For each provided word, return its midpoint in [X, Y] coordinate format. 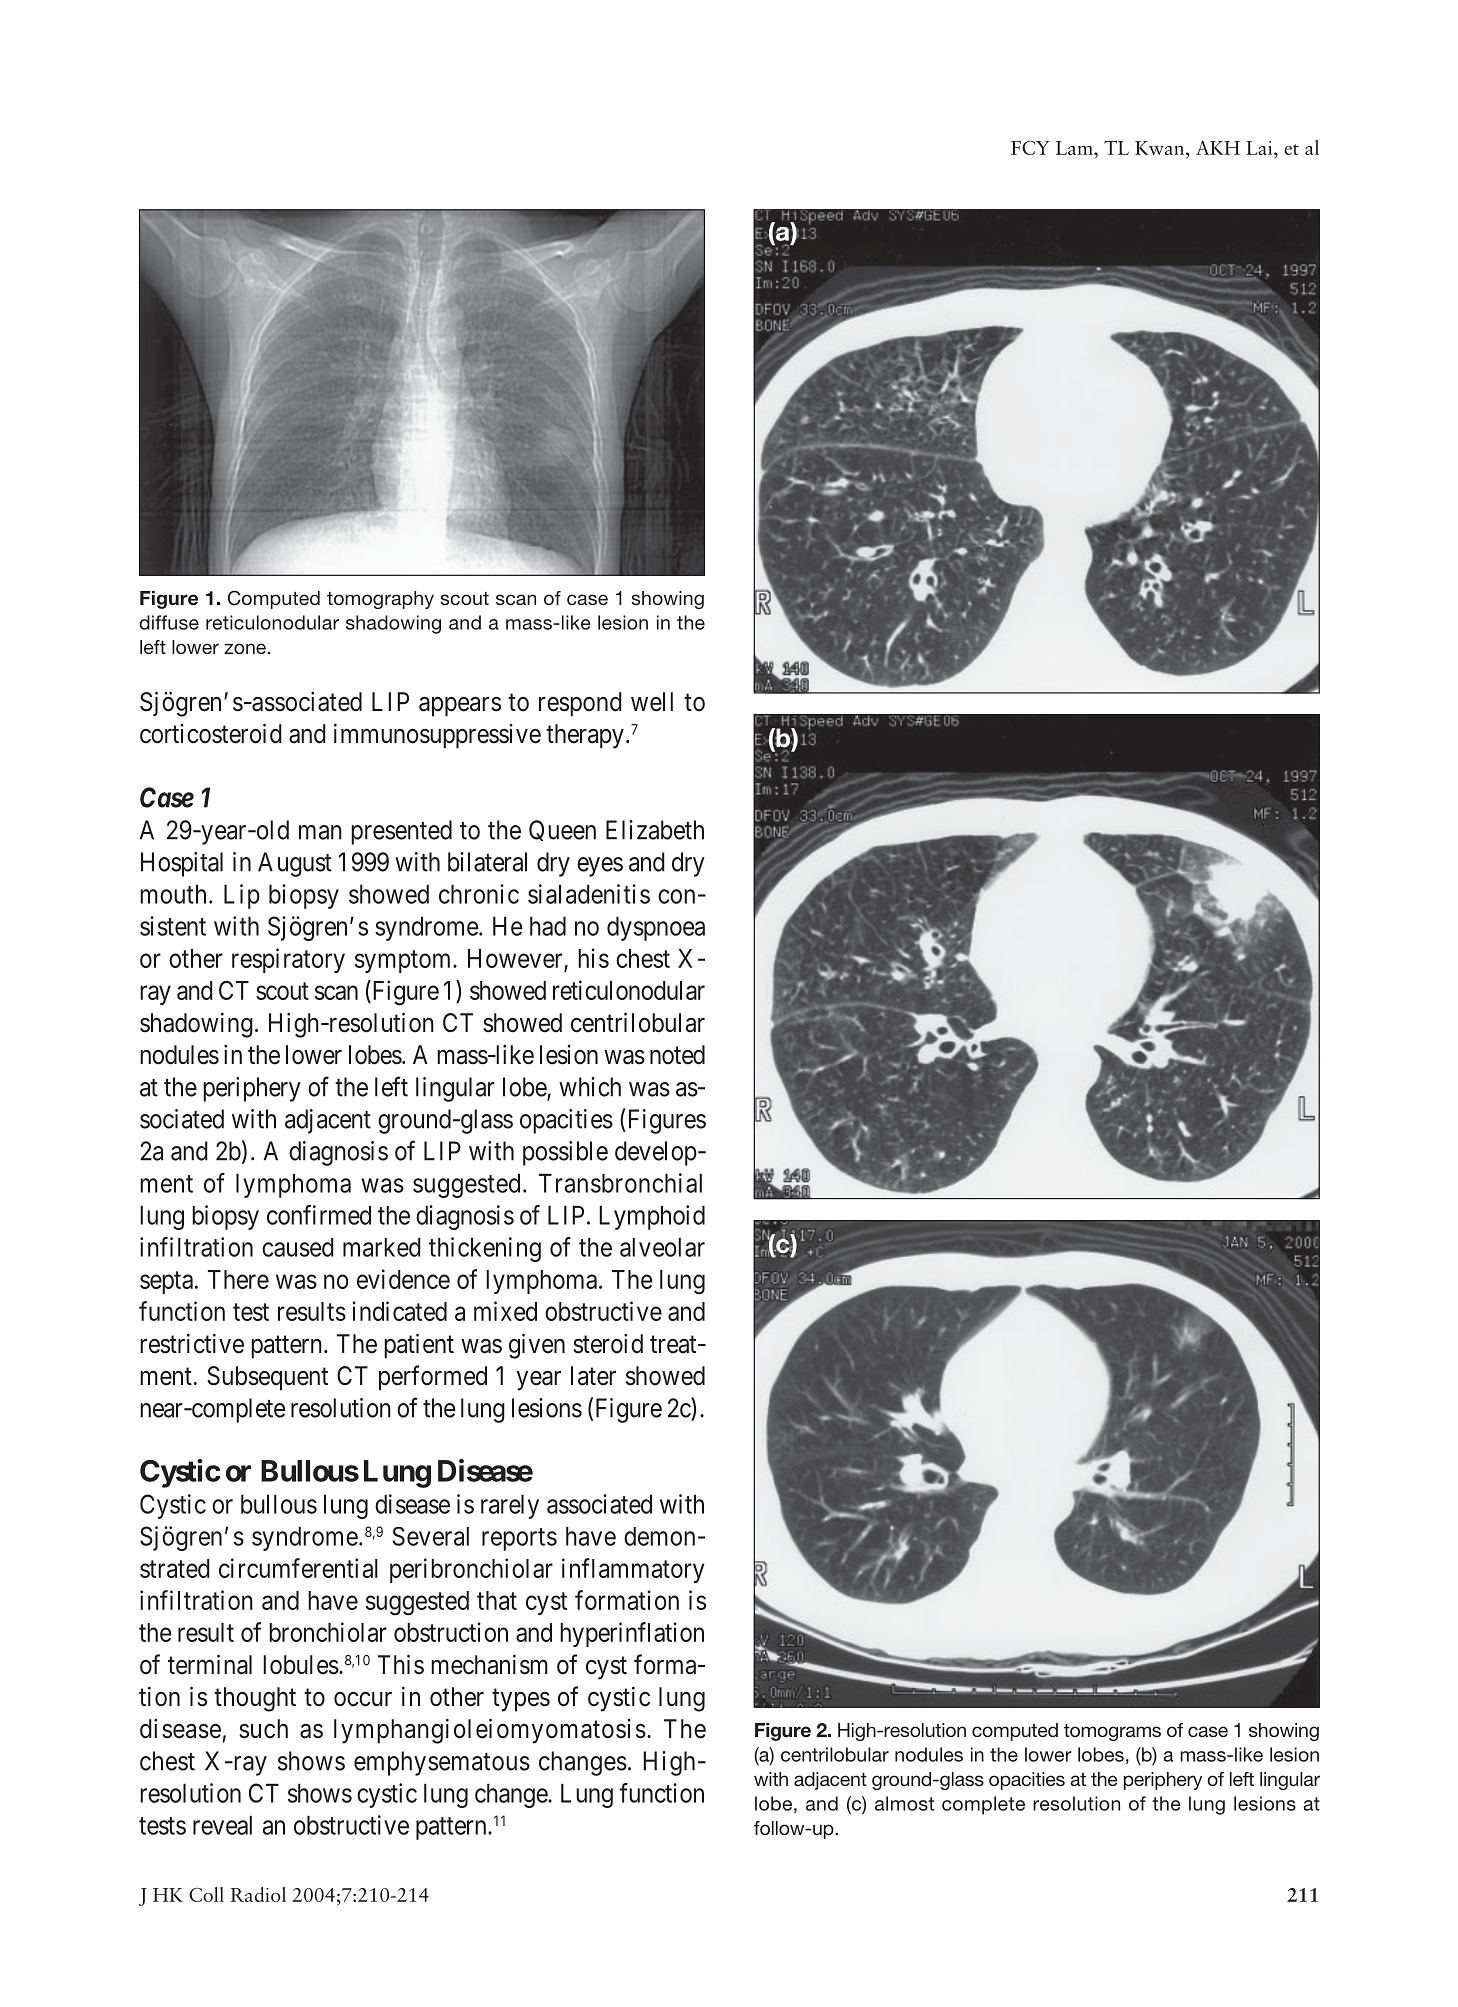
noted [677, 1055]
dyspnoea [656, 929]
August [295, 864]
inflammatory [633, 1570]
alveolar [662, 1247]
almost [904, 1803]
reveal [222, 1825]
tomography [380, 600]
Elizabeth [655, 830]
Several [430, 1536]
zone [245, 648]
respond [580, 704]
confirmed [319, 1215]
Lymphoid [652, 1217]
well [652, 702]
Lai [1260, 148]
